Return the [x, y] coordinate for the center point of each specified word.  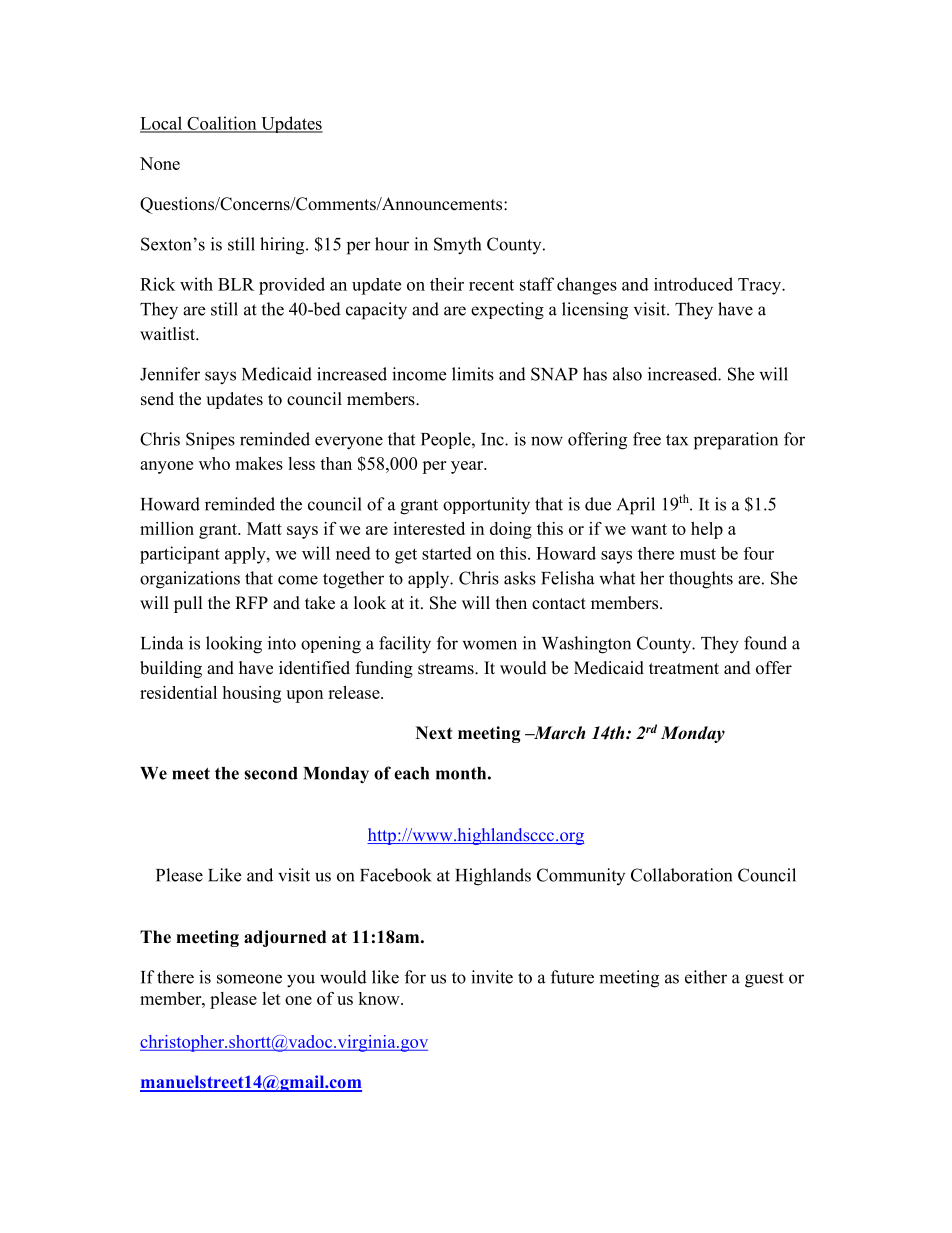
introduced [693, 284]
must [698, 554]
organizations [190, 580]
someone [249, 979]
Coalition [222, 124]
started [447, 553]
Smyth [457, 246]
